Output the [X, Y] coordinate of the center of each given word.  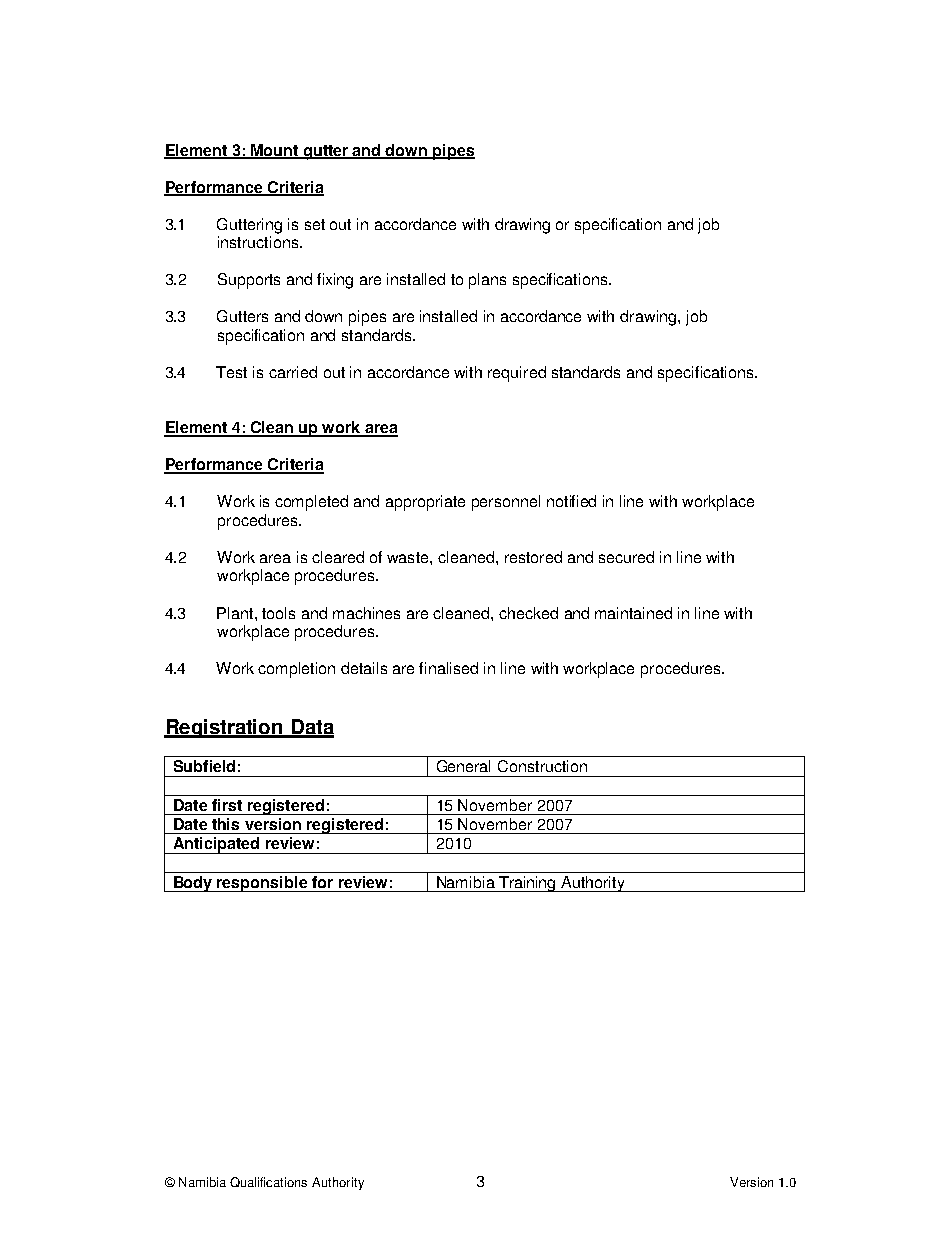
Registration [224, 728]
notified [571, 501]
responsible [263, 884]
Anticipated [216, 845]
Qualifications [268, 1182]
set [315, 224]
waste [409, 557]
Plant [236, 613]
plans [487, 281]
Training [528, 884]
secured [626, 557]
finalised [448, 668]
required [517, 374]
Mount [275, 151]
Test [231, 372]
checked [528, 613]
